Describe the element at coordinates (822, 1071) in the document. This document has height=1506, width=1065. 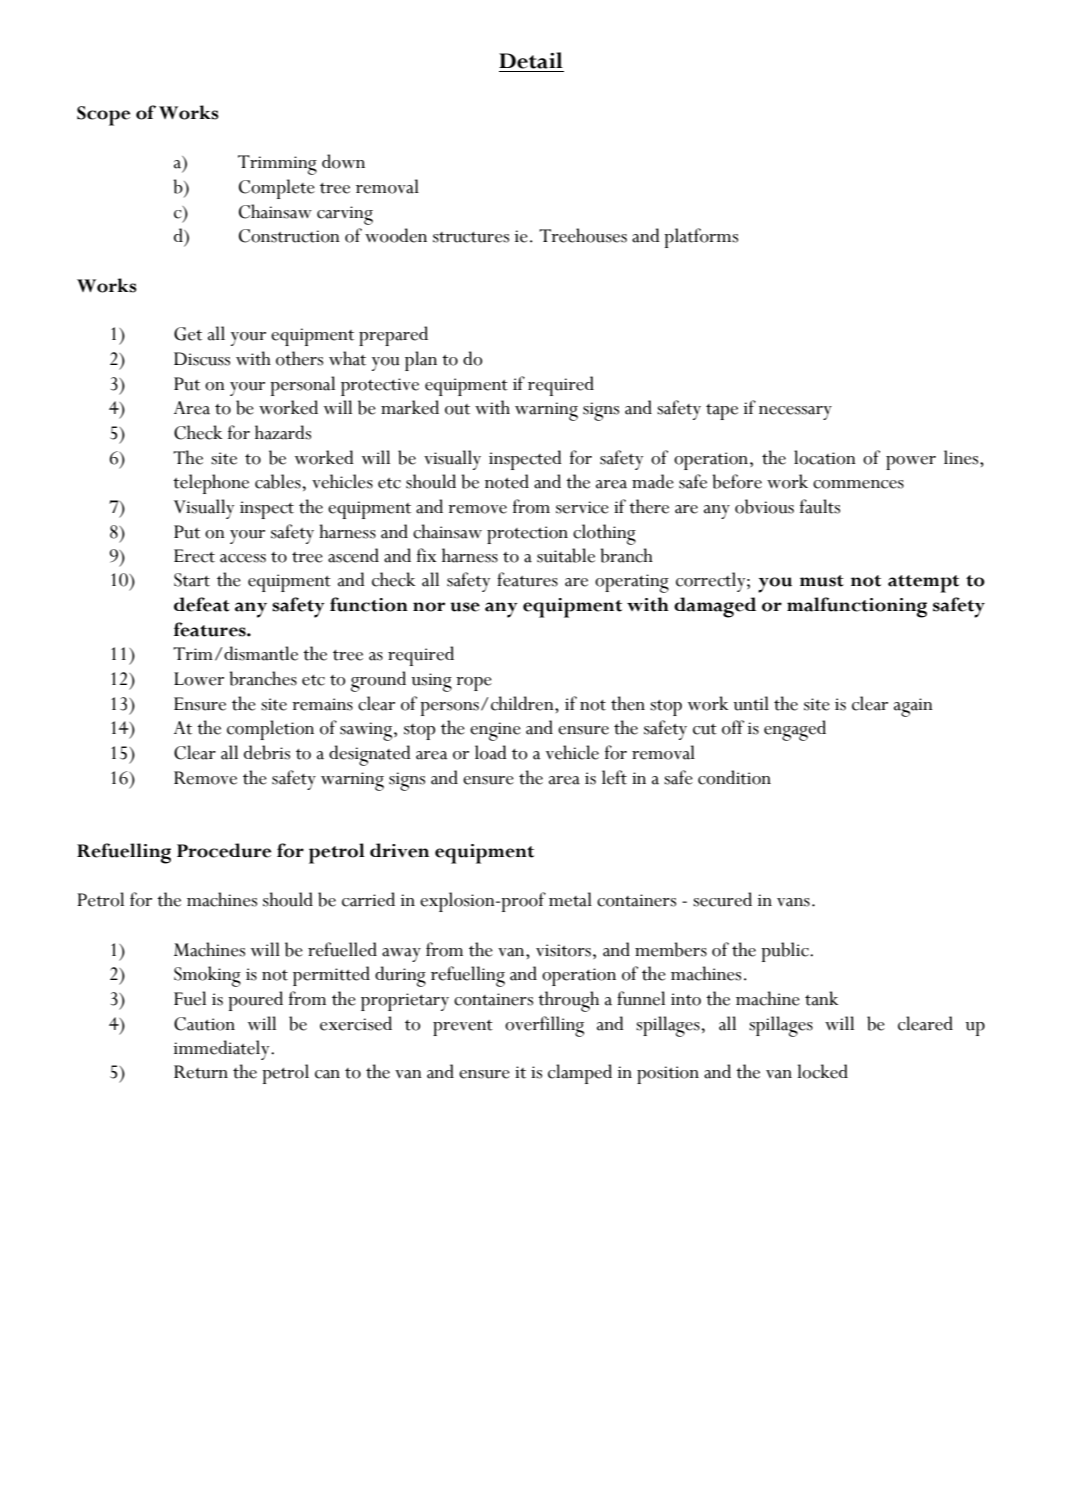
I see `locked` at that location.
